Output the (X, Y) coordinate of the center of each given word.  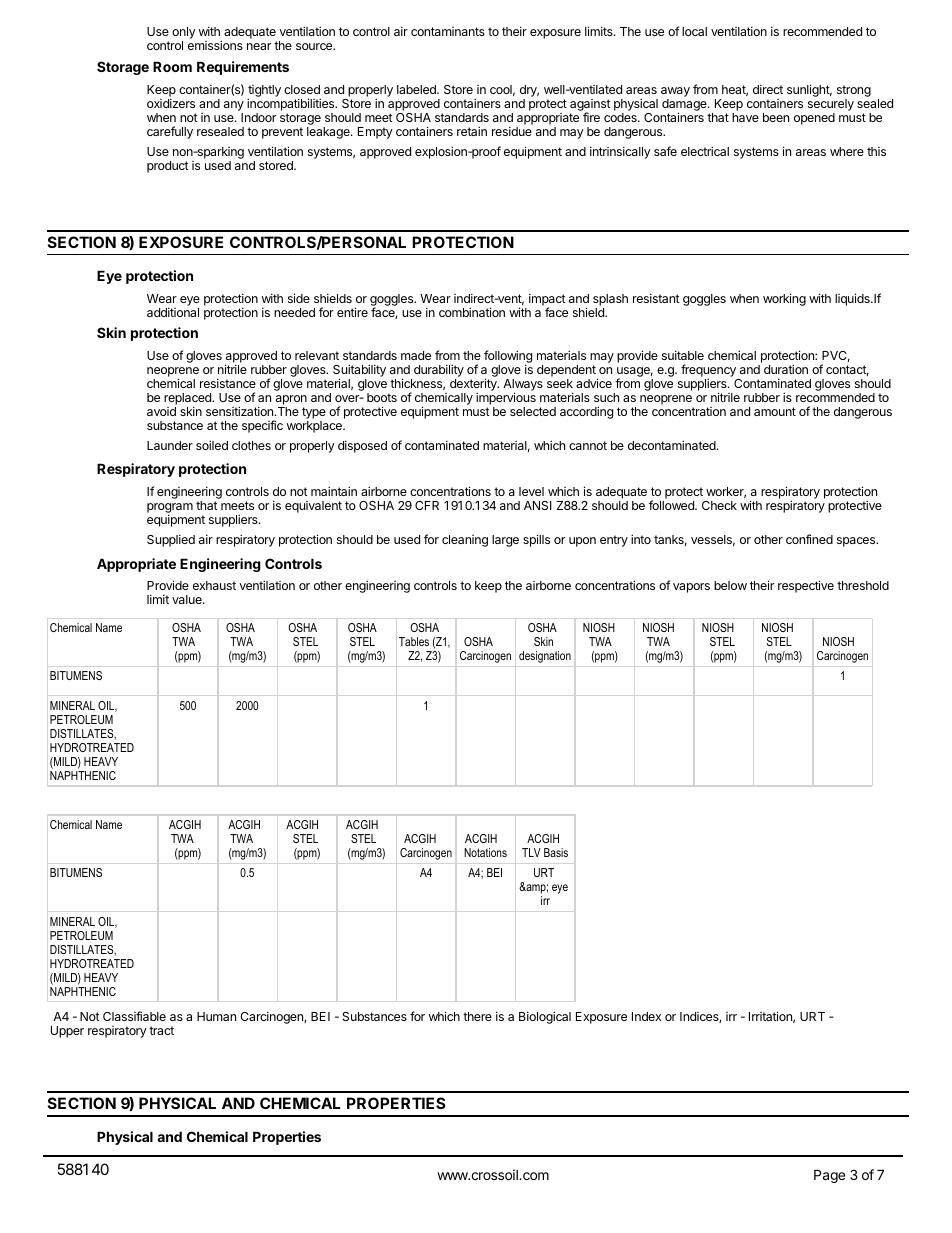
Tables (414, 641)
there (477, 1016)
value (188, 599)
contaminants (448, 31)
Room (172, 66)
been (776, 117)
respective (806, 586)
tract (161, 1030)
